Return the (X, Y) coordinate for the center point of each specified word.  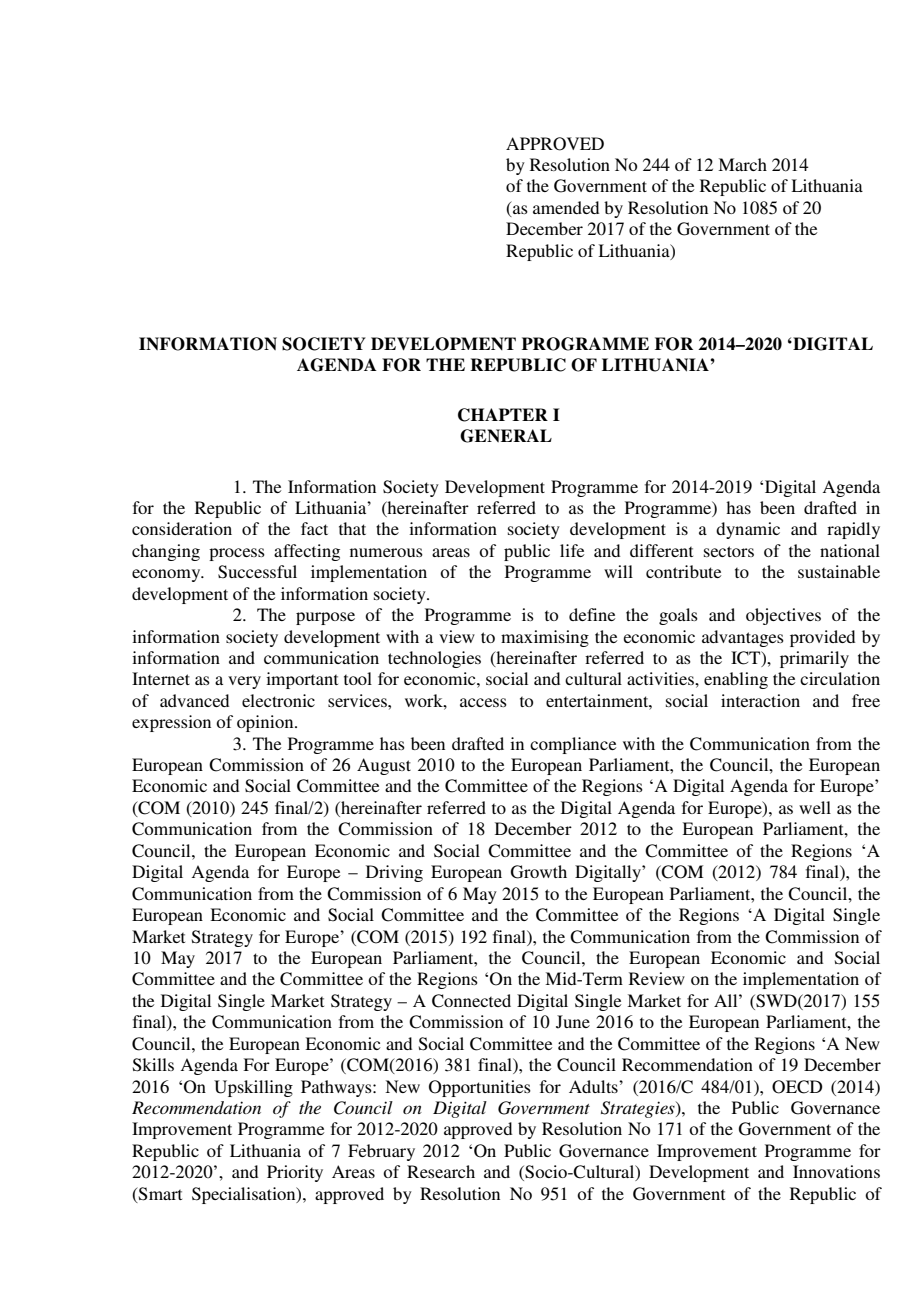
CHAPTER (503, 415)
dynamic (748, 530)
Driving (394, 873)
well (815, 807)
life (572, 550)
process (237, 554)
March (742, 164)
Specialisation (245, 1195)
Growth (539, 872)
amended (566, 207)
